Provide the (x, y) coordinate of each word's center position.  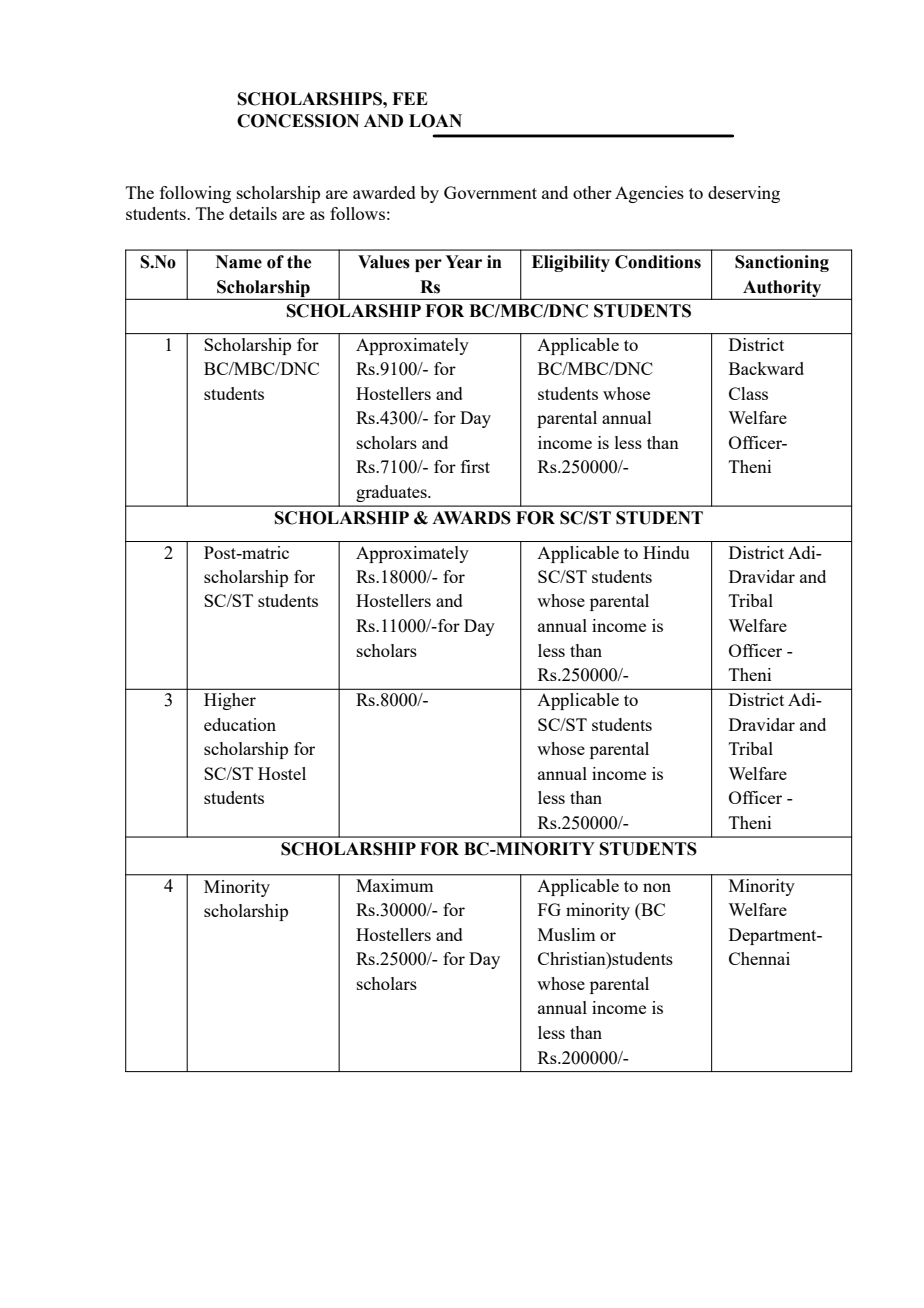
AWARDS (471, 518)
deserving (744, 194)
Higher (230, 701)
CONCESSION (298, 121)
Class (748, 393)
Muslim (566, 934)
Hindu (666, 552)
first (475, 466)
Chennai (759, 958)
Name (239, 262)
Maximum (394, 885)
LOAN (435, 121)
